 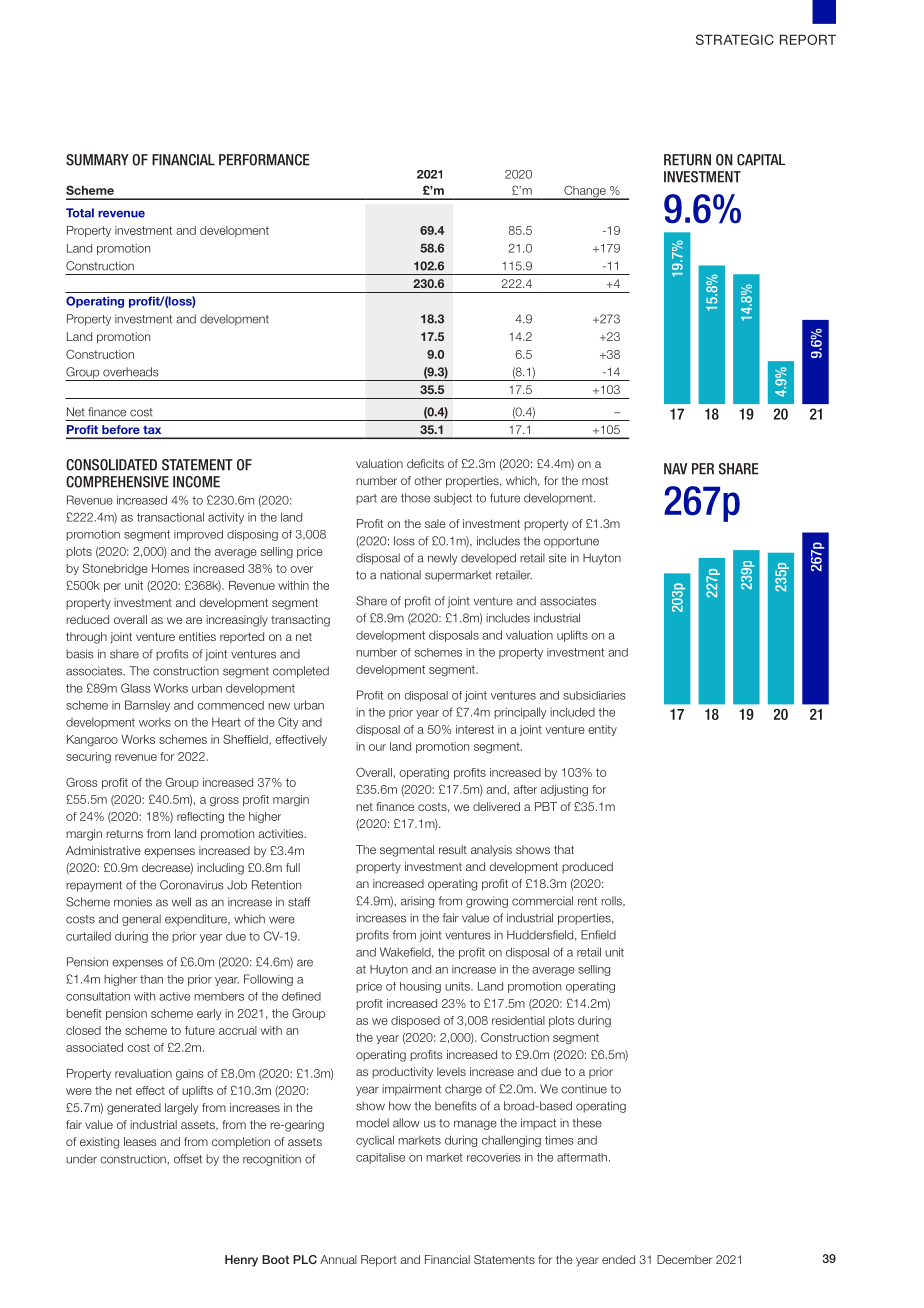 I want to click on PERFORMANCE, so click(x=264, y=160).
